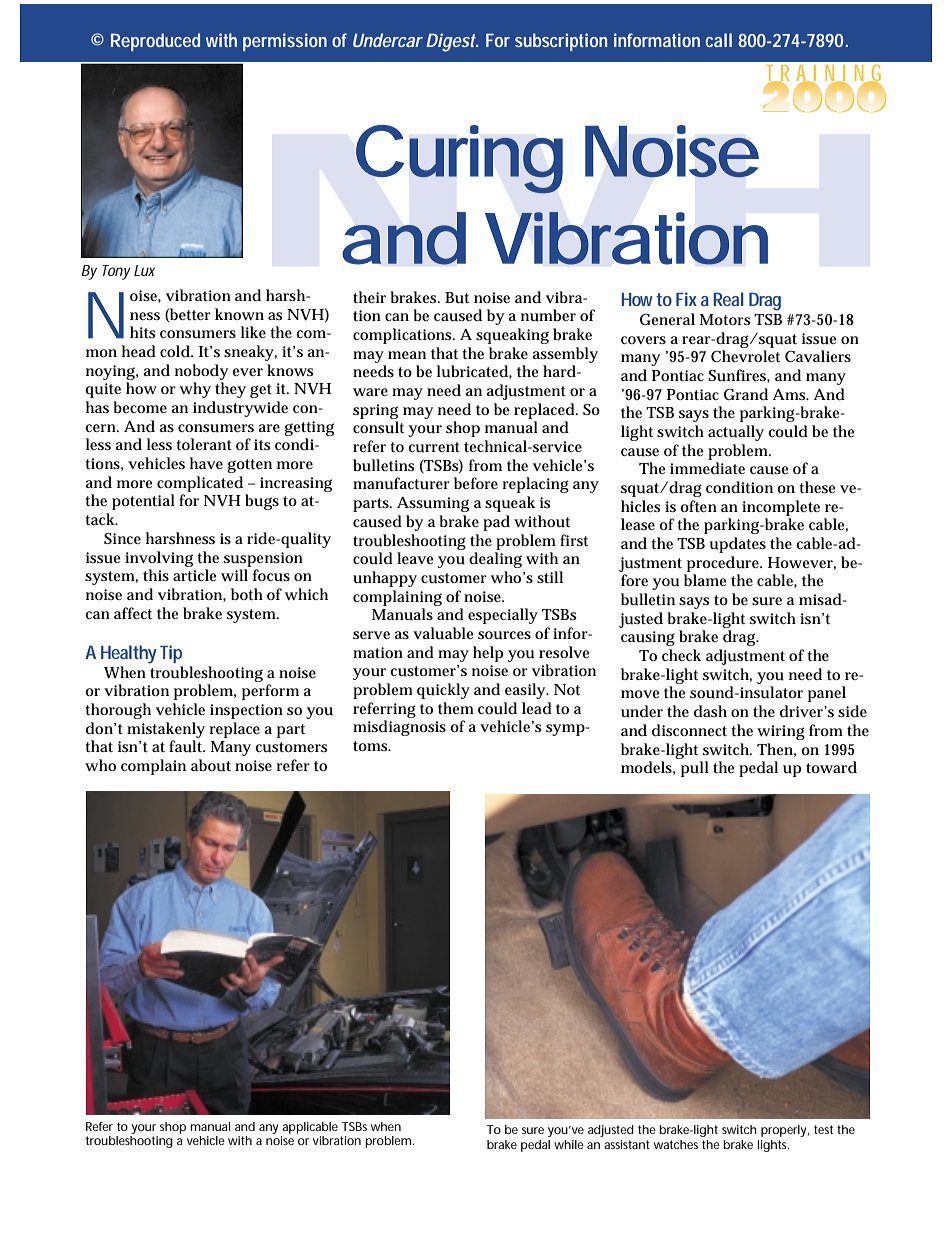 This document has height=1233, width=952. Describe the element at coordinates (719, 40) in the document. I see `call` at that location.
